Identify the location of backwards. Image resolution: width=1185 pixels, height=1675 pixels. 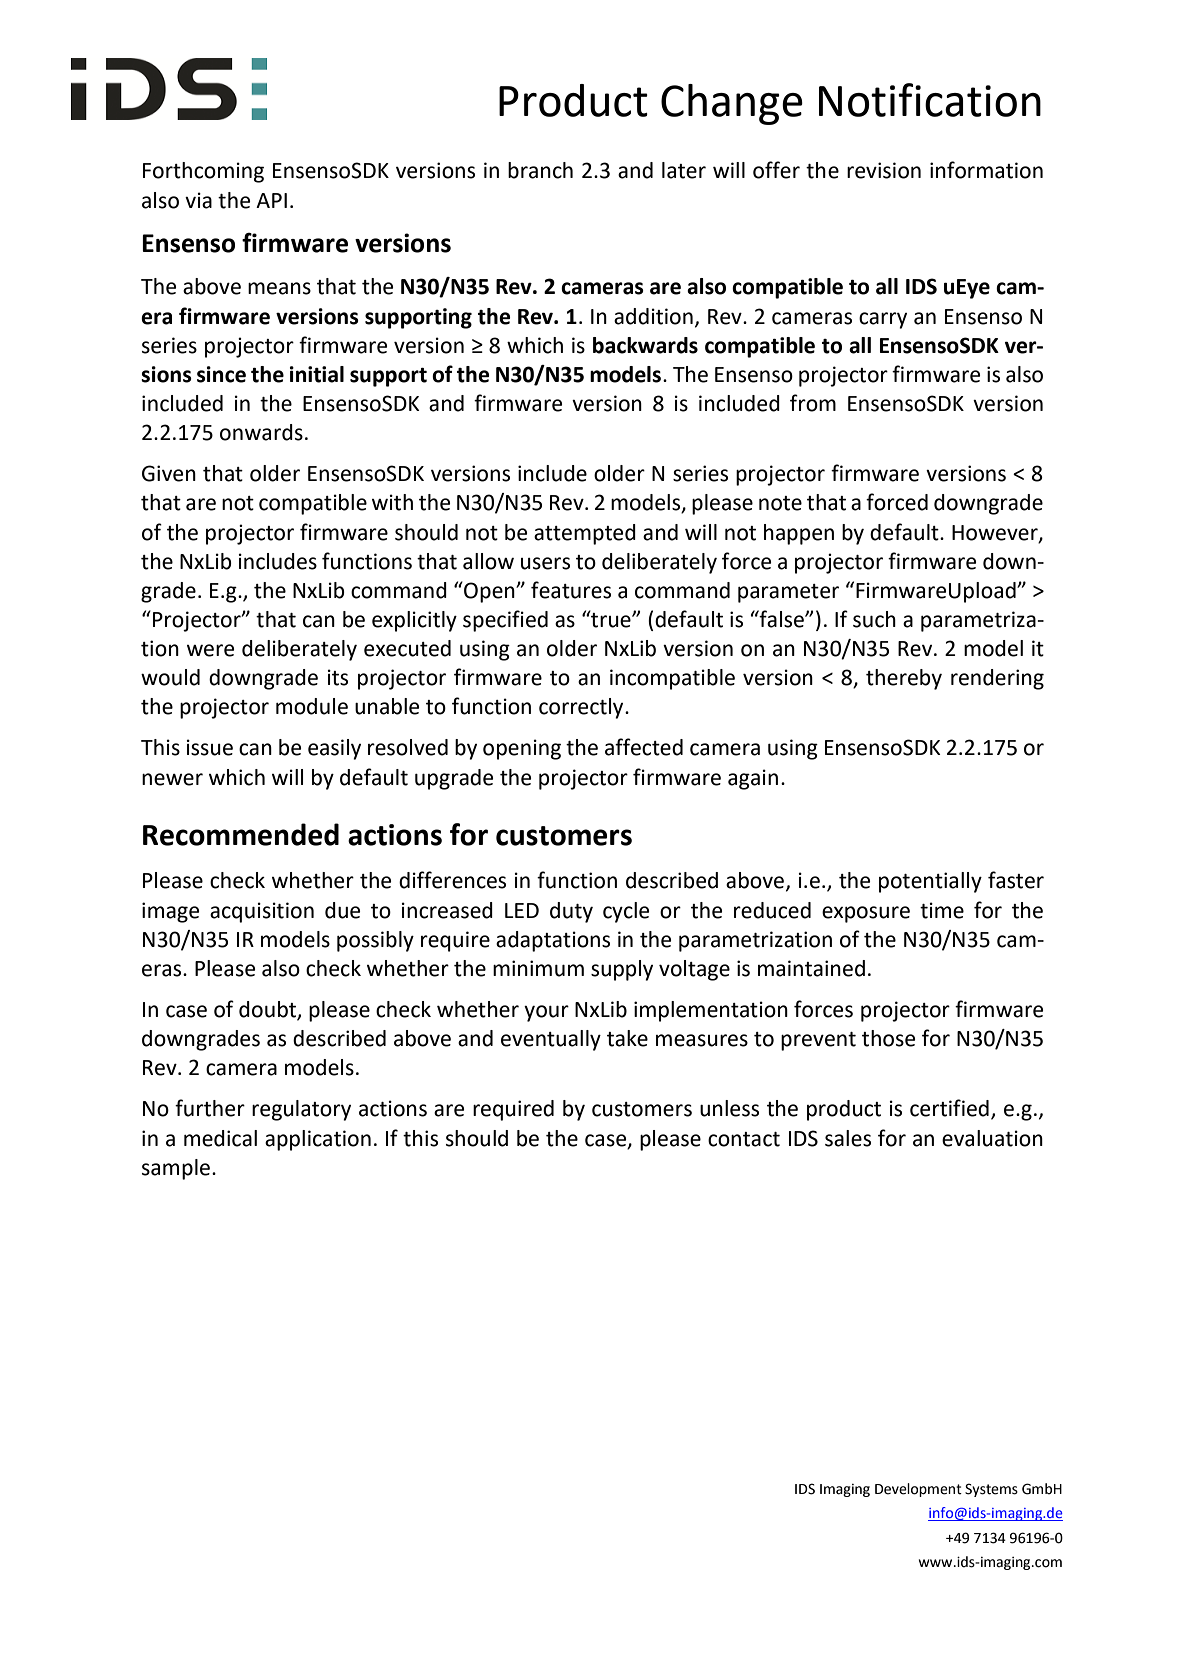
(645, 345).
